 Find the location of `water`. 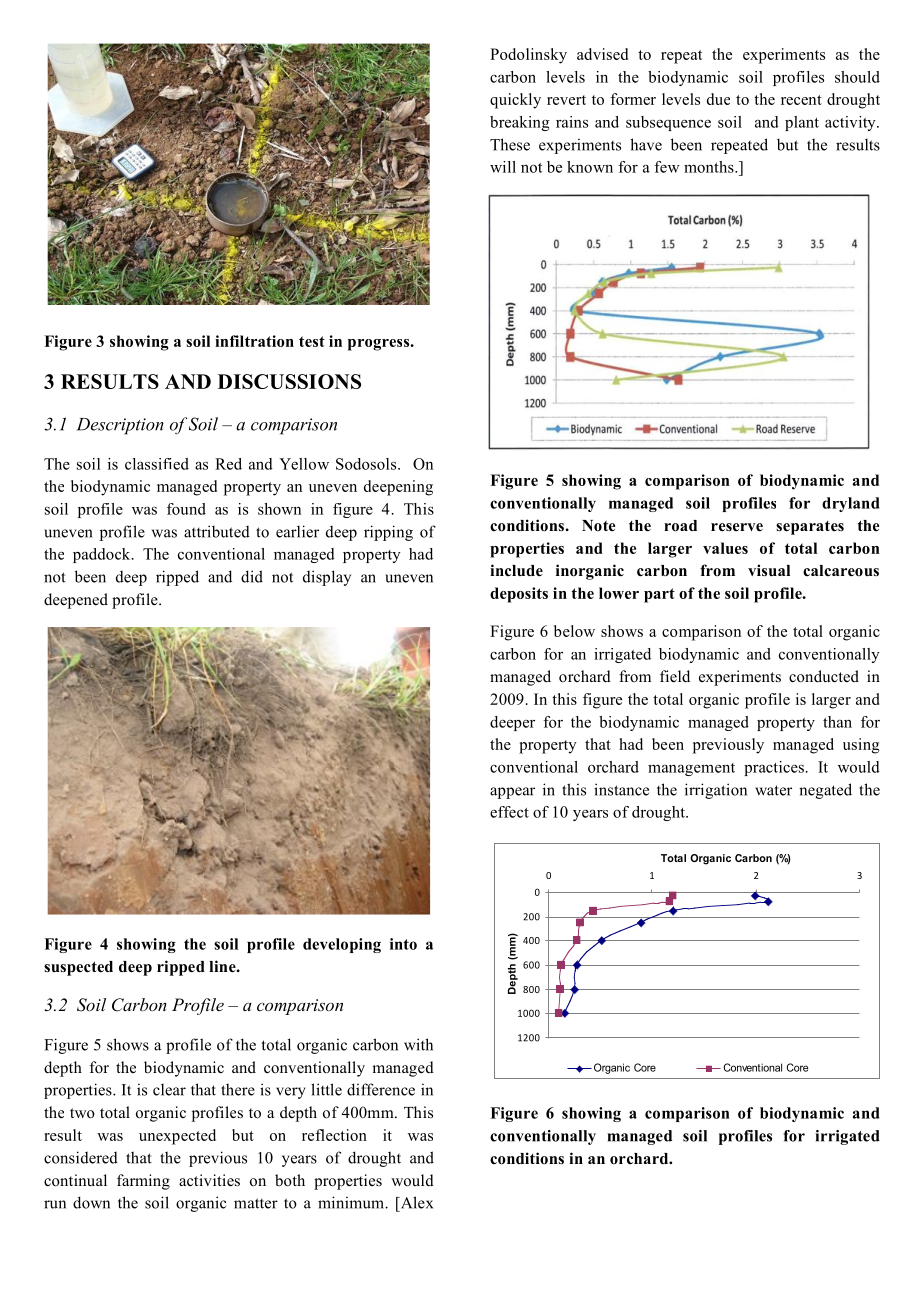

water is located at coordinates (773, 790).
